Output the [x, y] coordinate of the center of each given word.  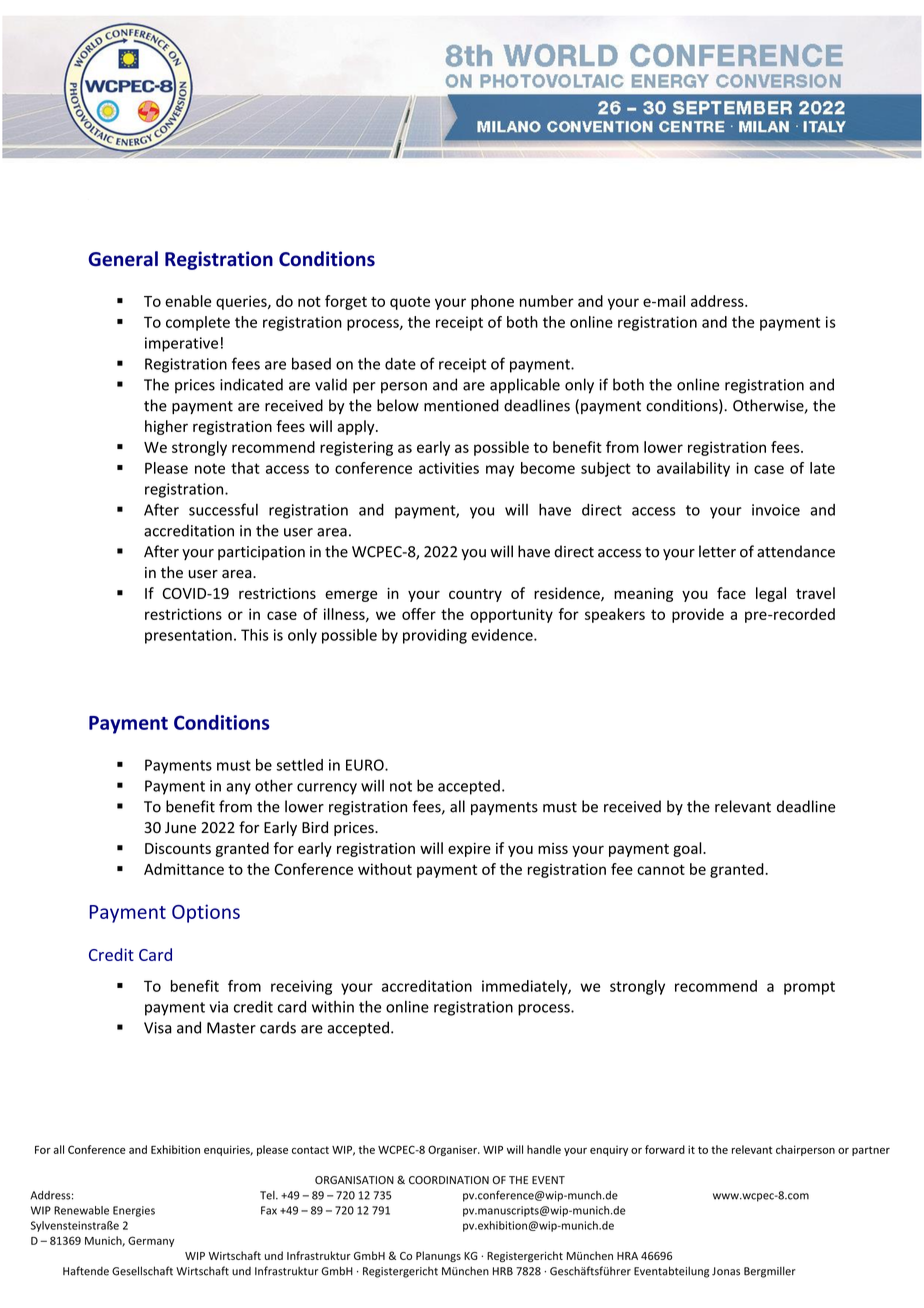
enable [188, 301]
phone [492, 302]
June [180, 827]
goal [688, 849]
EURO [366, 765]
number [547, 301]
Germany [151, 1241]
